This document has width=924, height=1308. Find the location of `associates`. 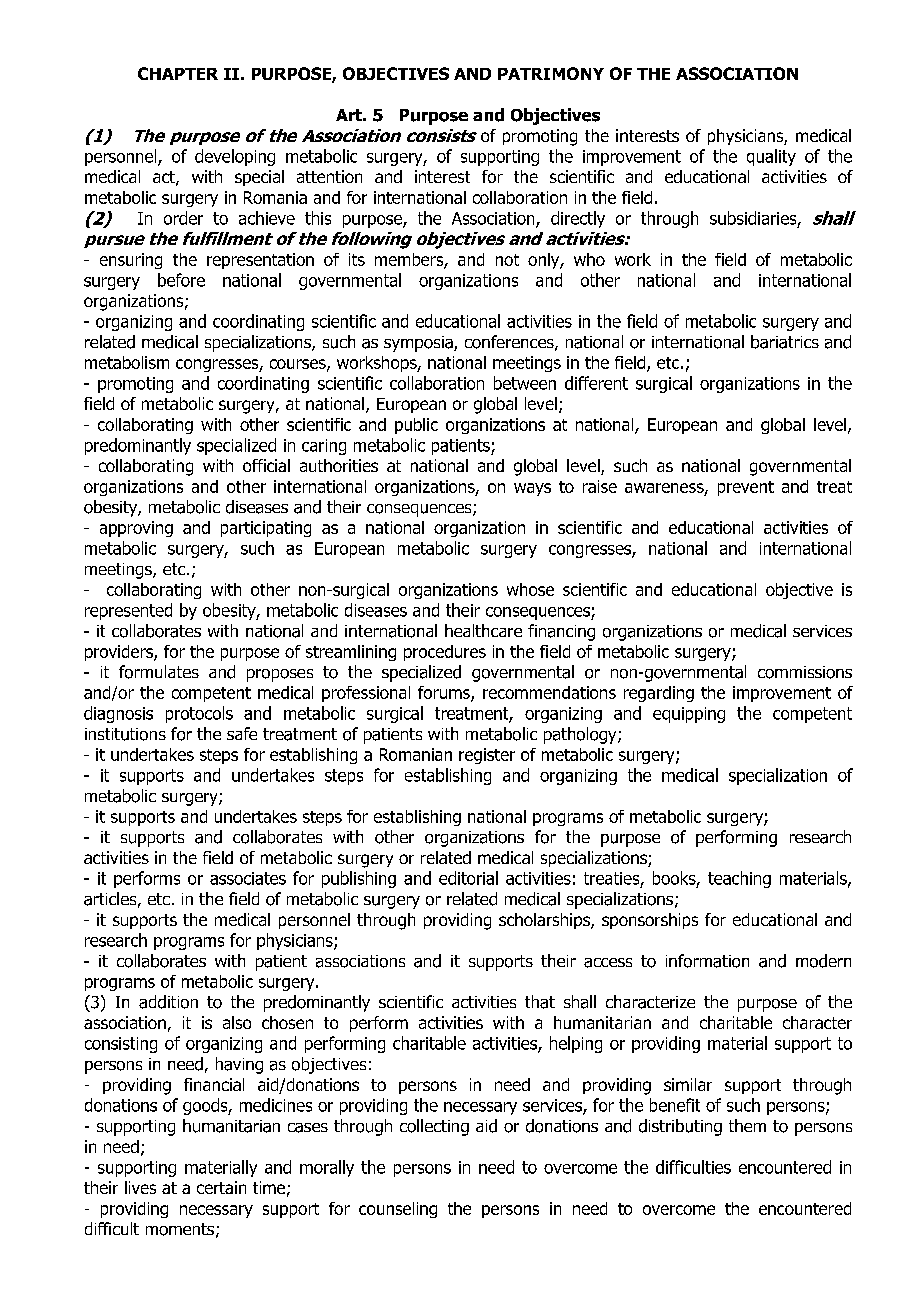

associates is located at coordinates (248, 878).
